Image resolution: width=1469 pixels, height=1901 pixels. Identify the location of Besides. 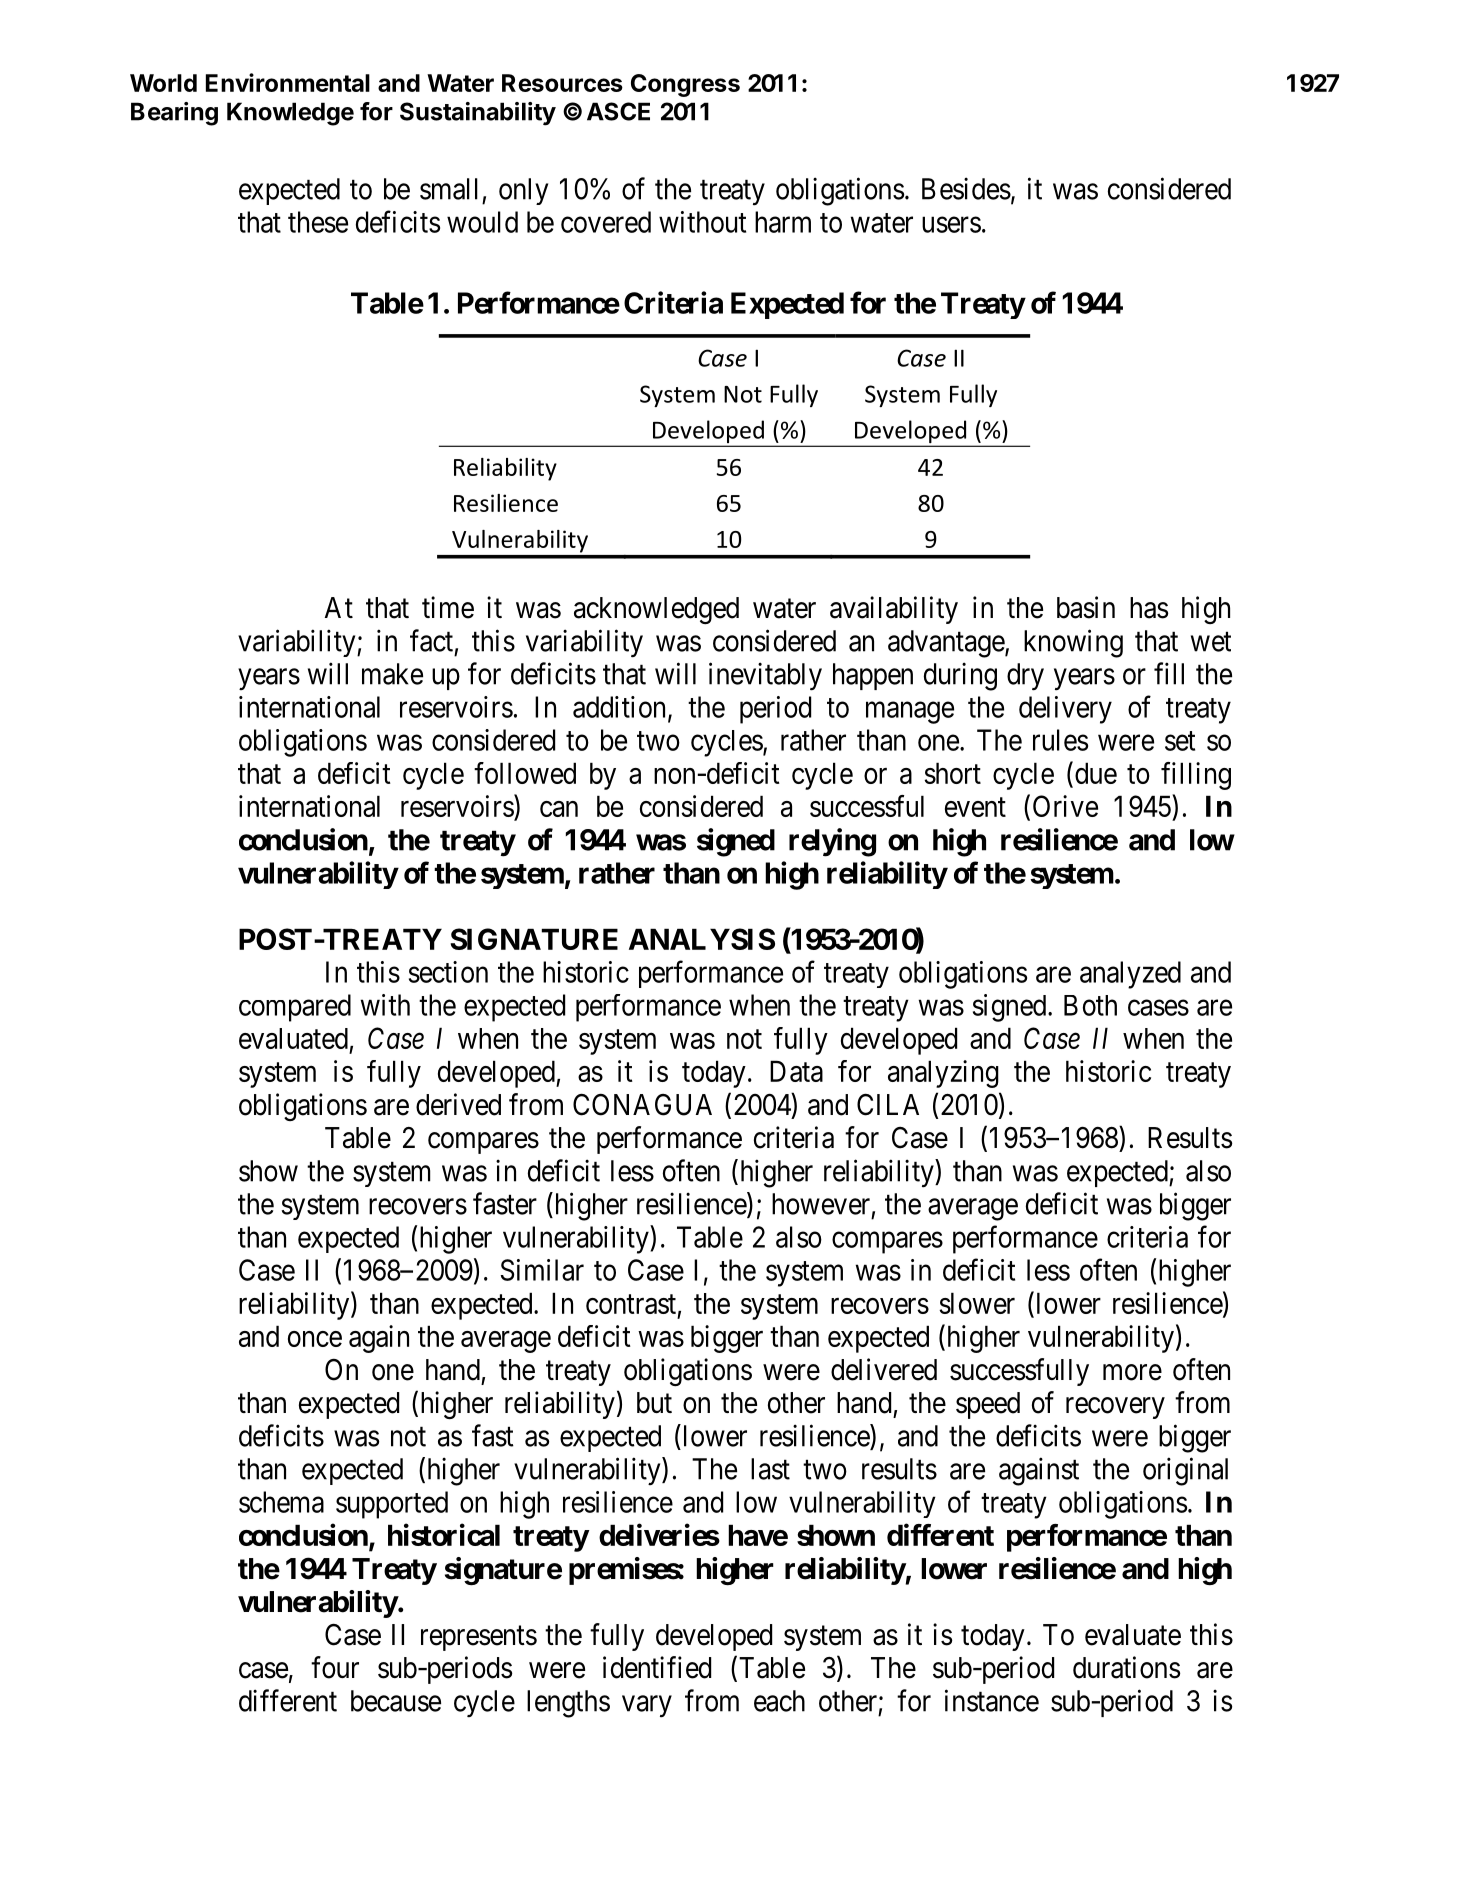
(966, 188).
